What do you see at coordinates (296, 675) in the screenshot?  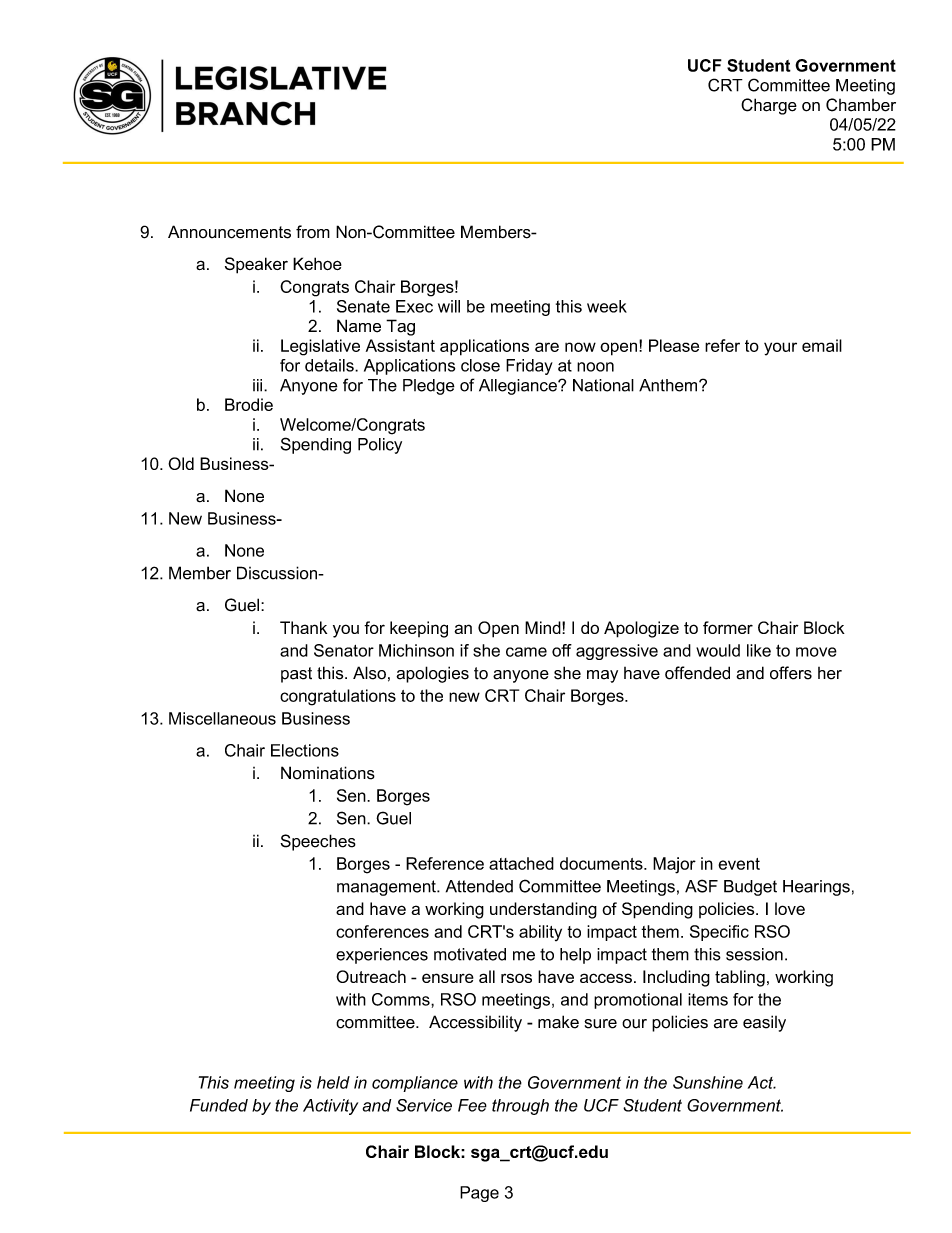 I see `past` at bounding box center [296, 675].
